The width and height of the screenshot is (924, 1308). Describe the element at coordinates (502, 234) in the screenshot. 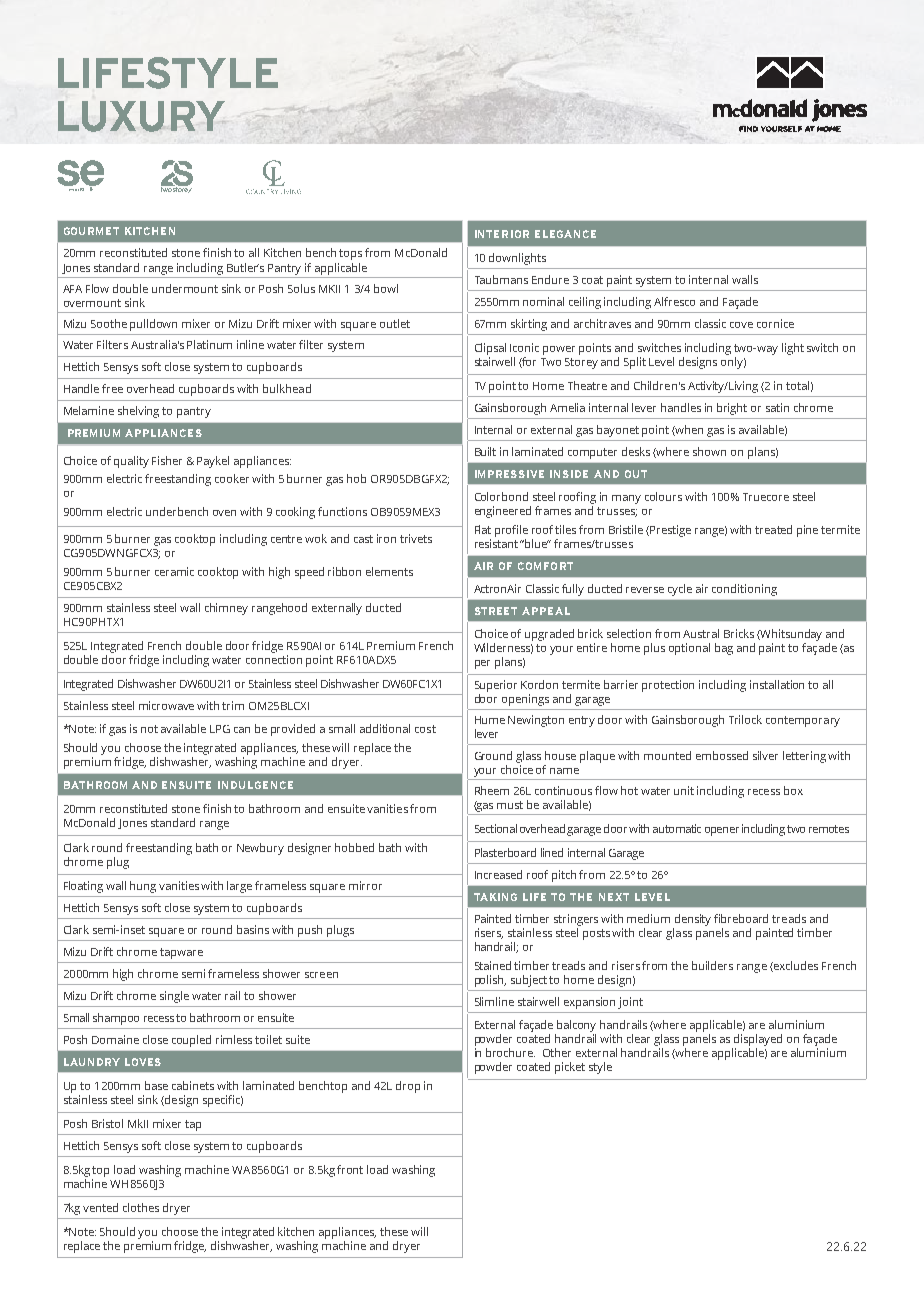

I see `INTERIOR` at that location.
